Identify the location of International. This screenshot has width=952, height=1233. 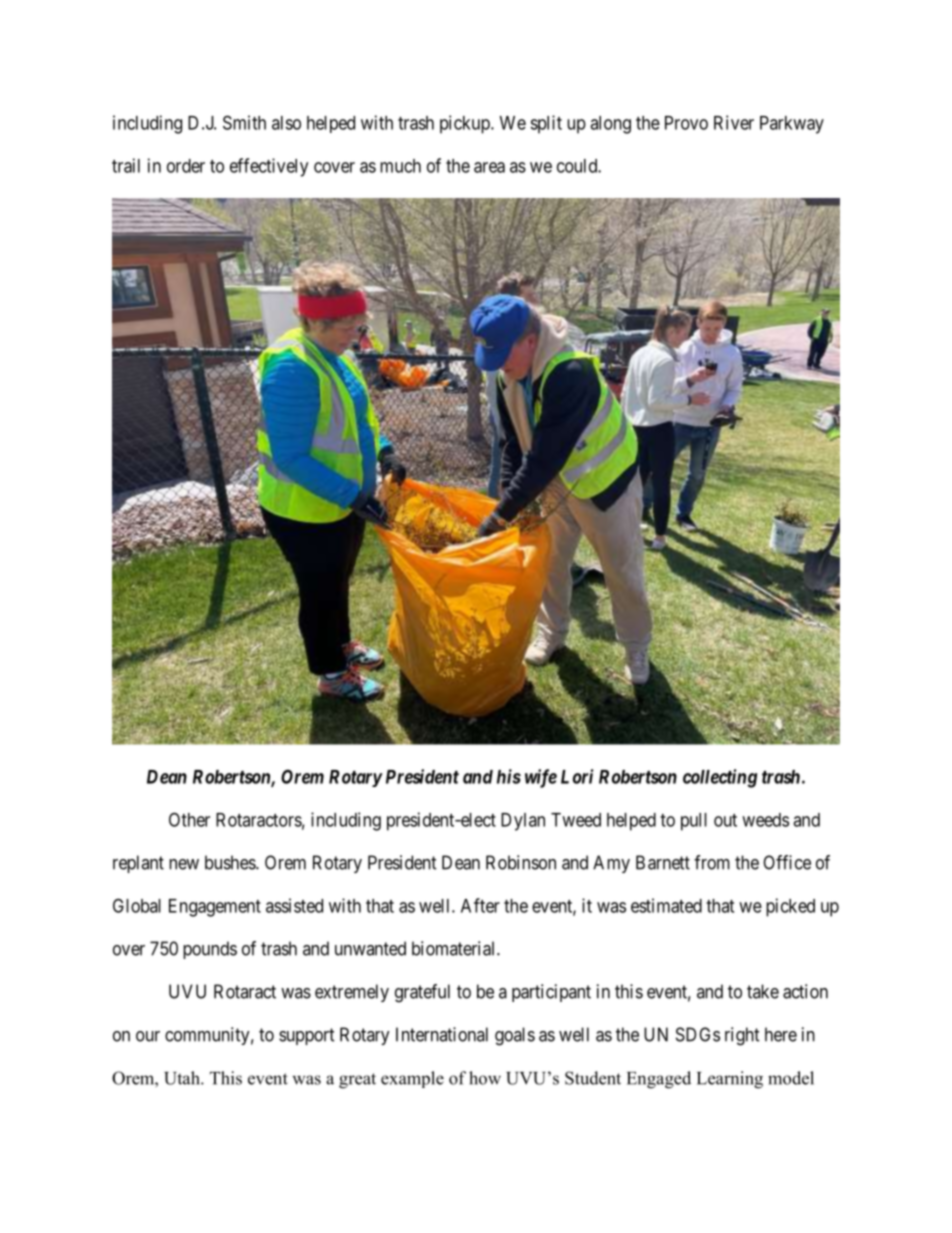
(442, 1034).
